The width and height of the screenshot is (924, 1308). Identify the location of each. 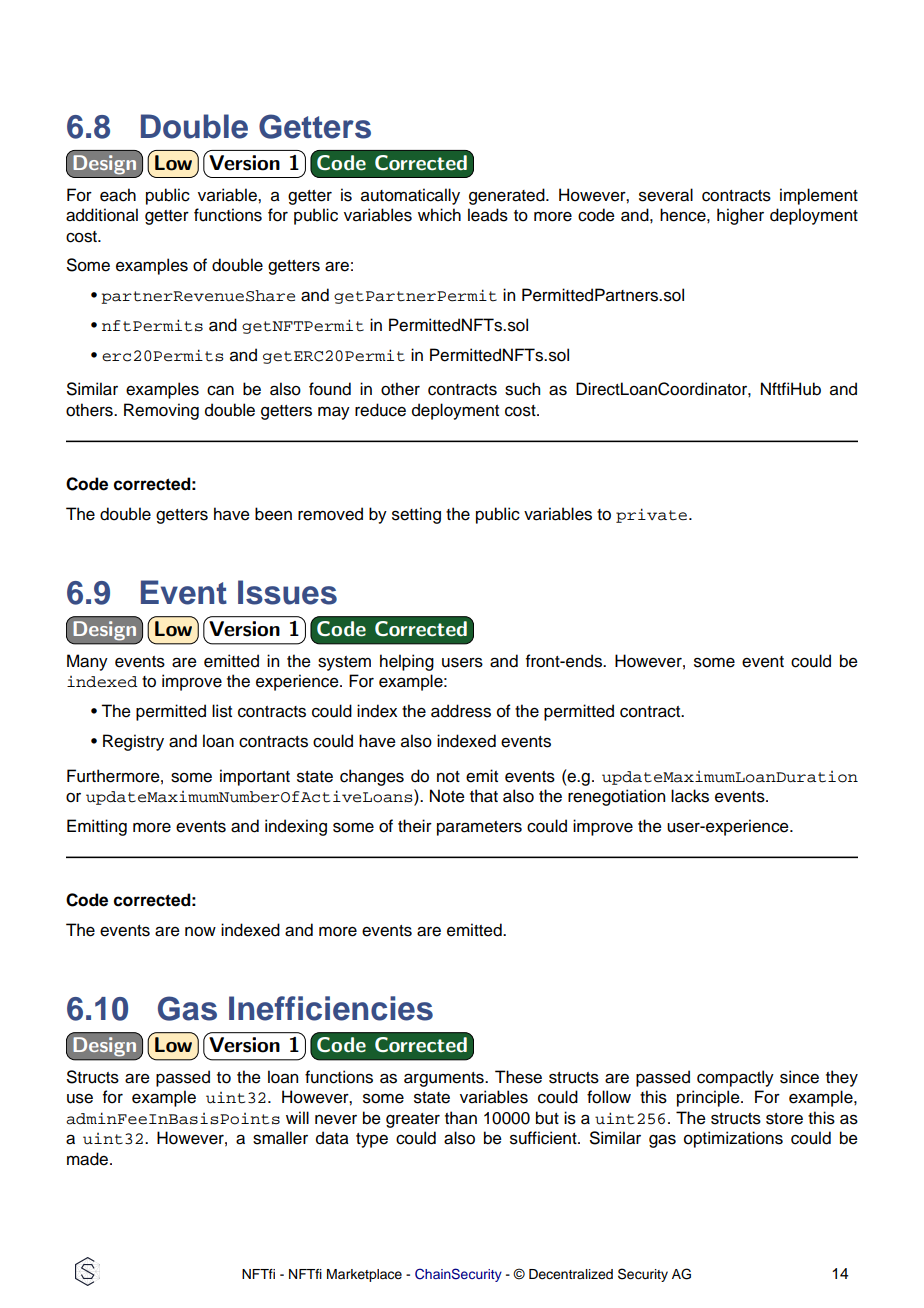
(118, 195).
